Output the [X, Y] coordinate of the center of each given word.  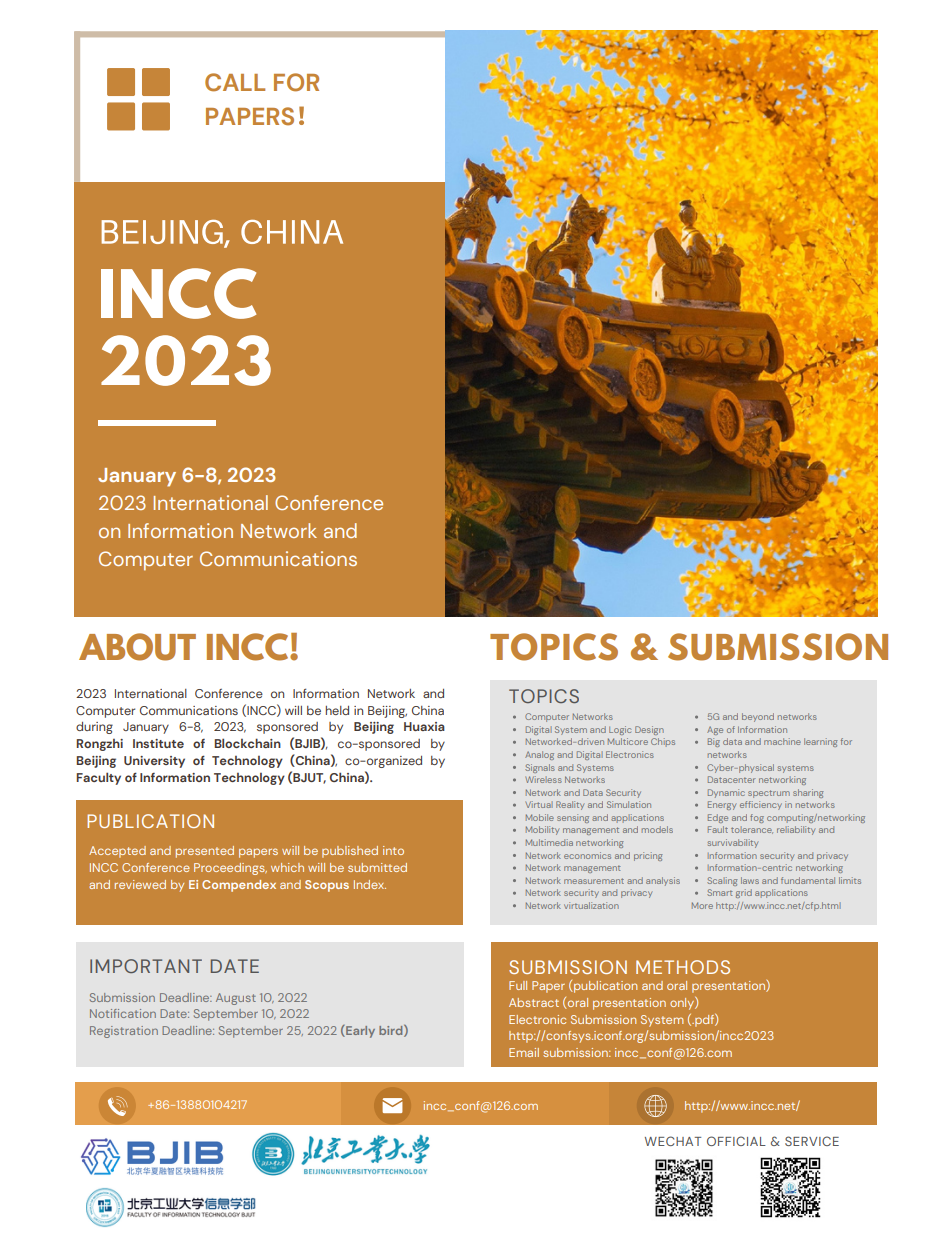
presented [205, 852]
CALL [235, 82]
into [393, 850]
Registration [124, 1032]
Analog [539, 755]
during [94, 728]
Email [524, 1052]
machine [782, 741]
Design [649, 730]
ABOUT [137, 647]
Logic [620, 730]
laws [750, 880]
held [337, 710]
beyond [758, 717]
